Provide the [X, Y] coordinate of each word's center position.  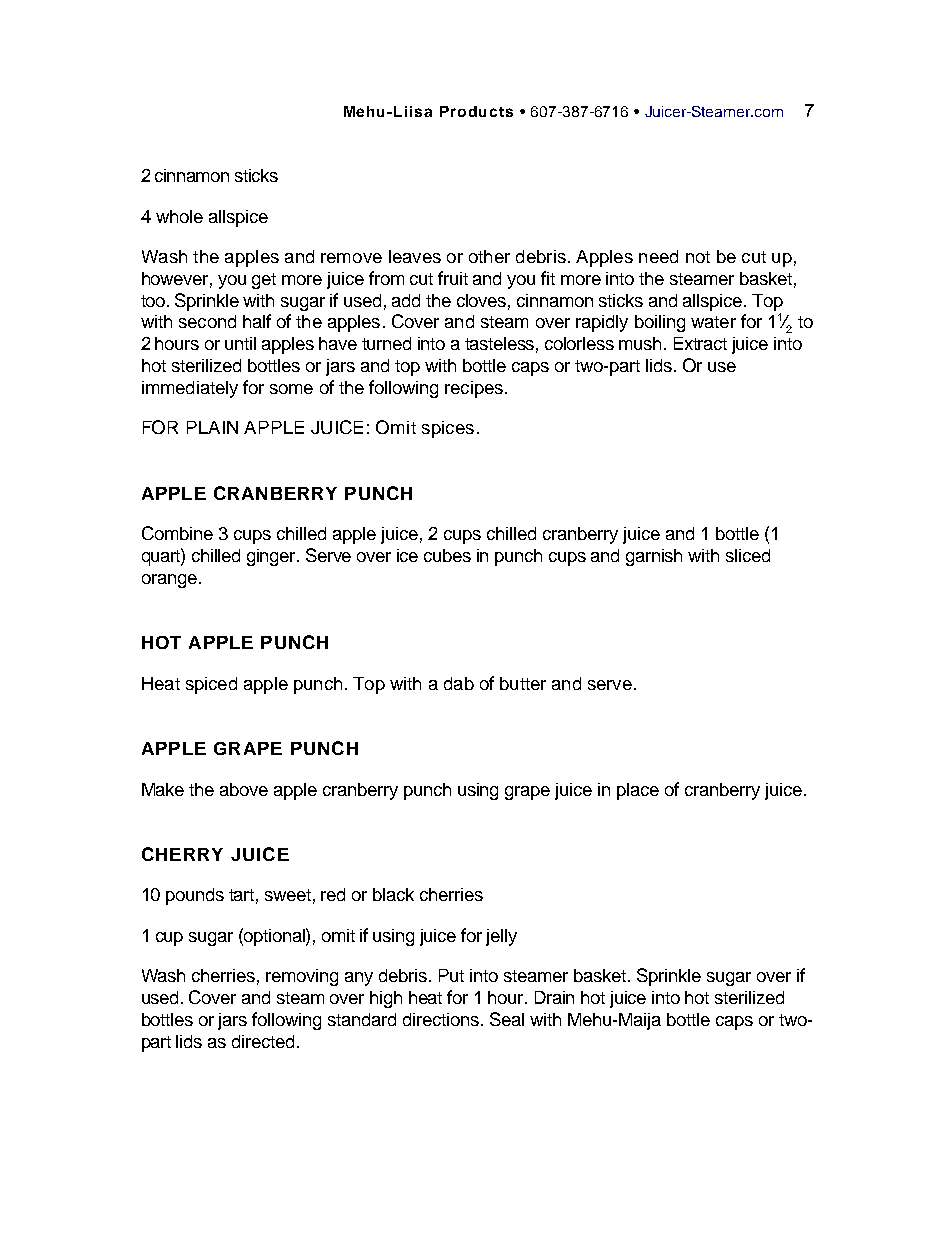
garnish [654, 557]
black [393, 894]
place [638, 791]
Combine [177, 533]
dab [459, 683]
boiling [660, 323]
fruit [453, 278]
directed [263, 1041]
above [244, 789]
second [207, 321]
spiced [211, 685]
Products [476, 111]
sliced [748, 555]
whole [179, 216]
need [658, 256]
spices [448, 429]
